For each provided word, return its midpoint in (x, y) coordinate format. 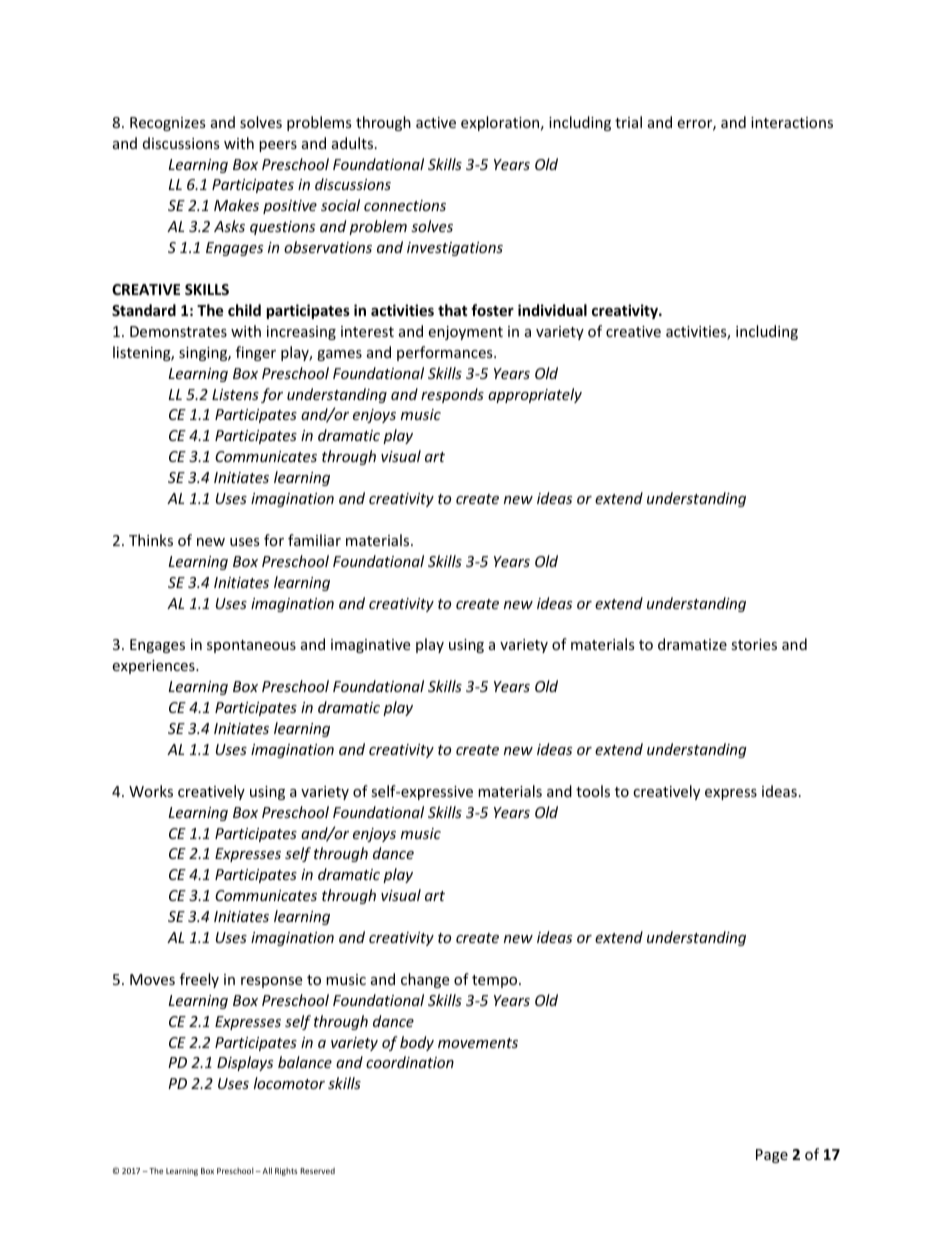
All (266, 1170)
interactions (792, 122)
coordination (410, 1062)
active (436, 122)
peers (278, 146)
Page (772, 1156)
